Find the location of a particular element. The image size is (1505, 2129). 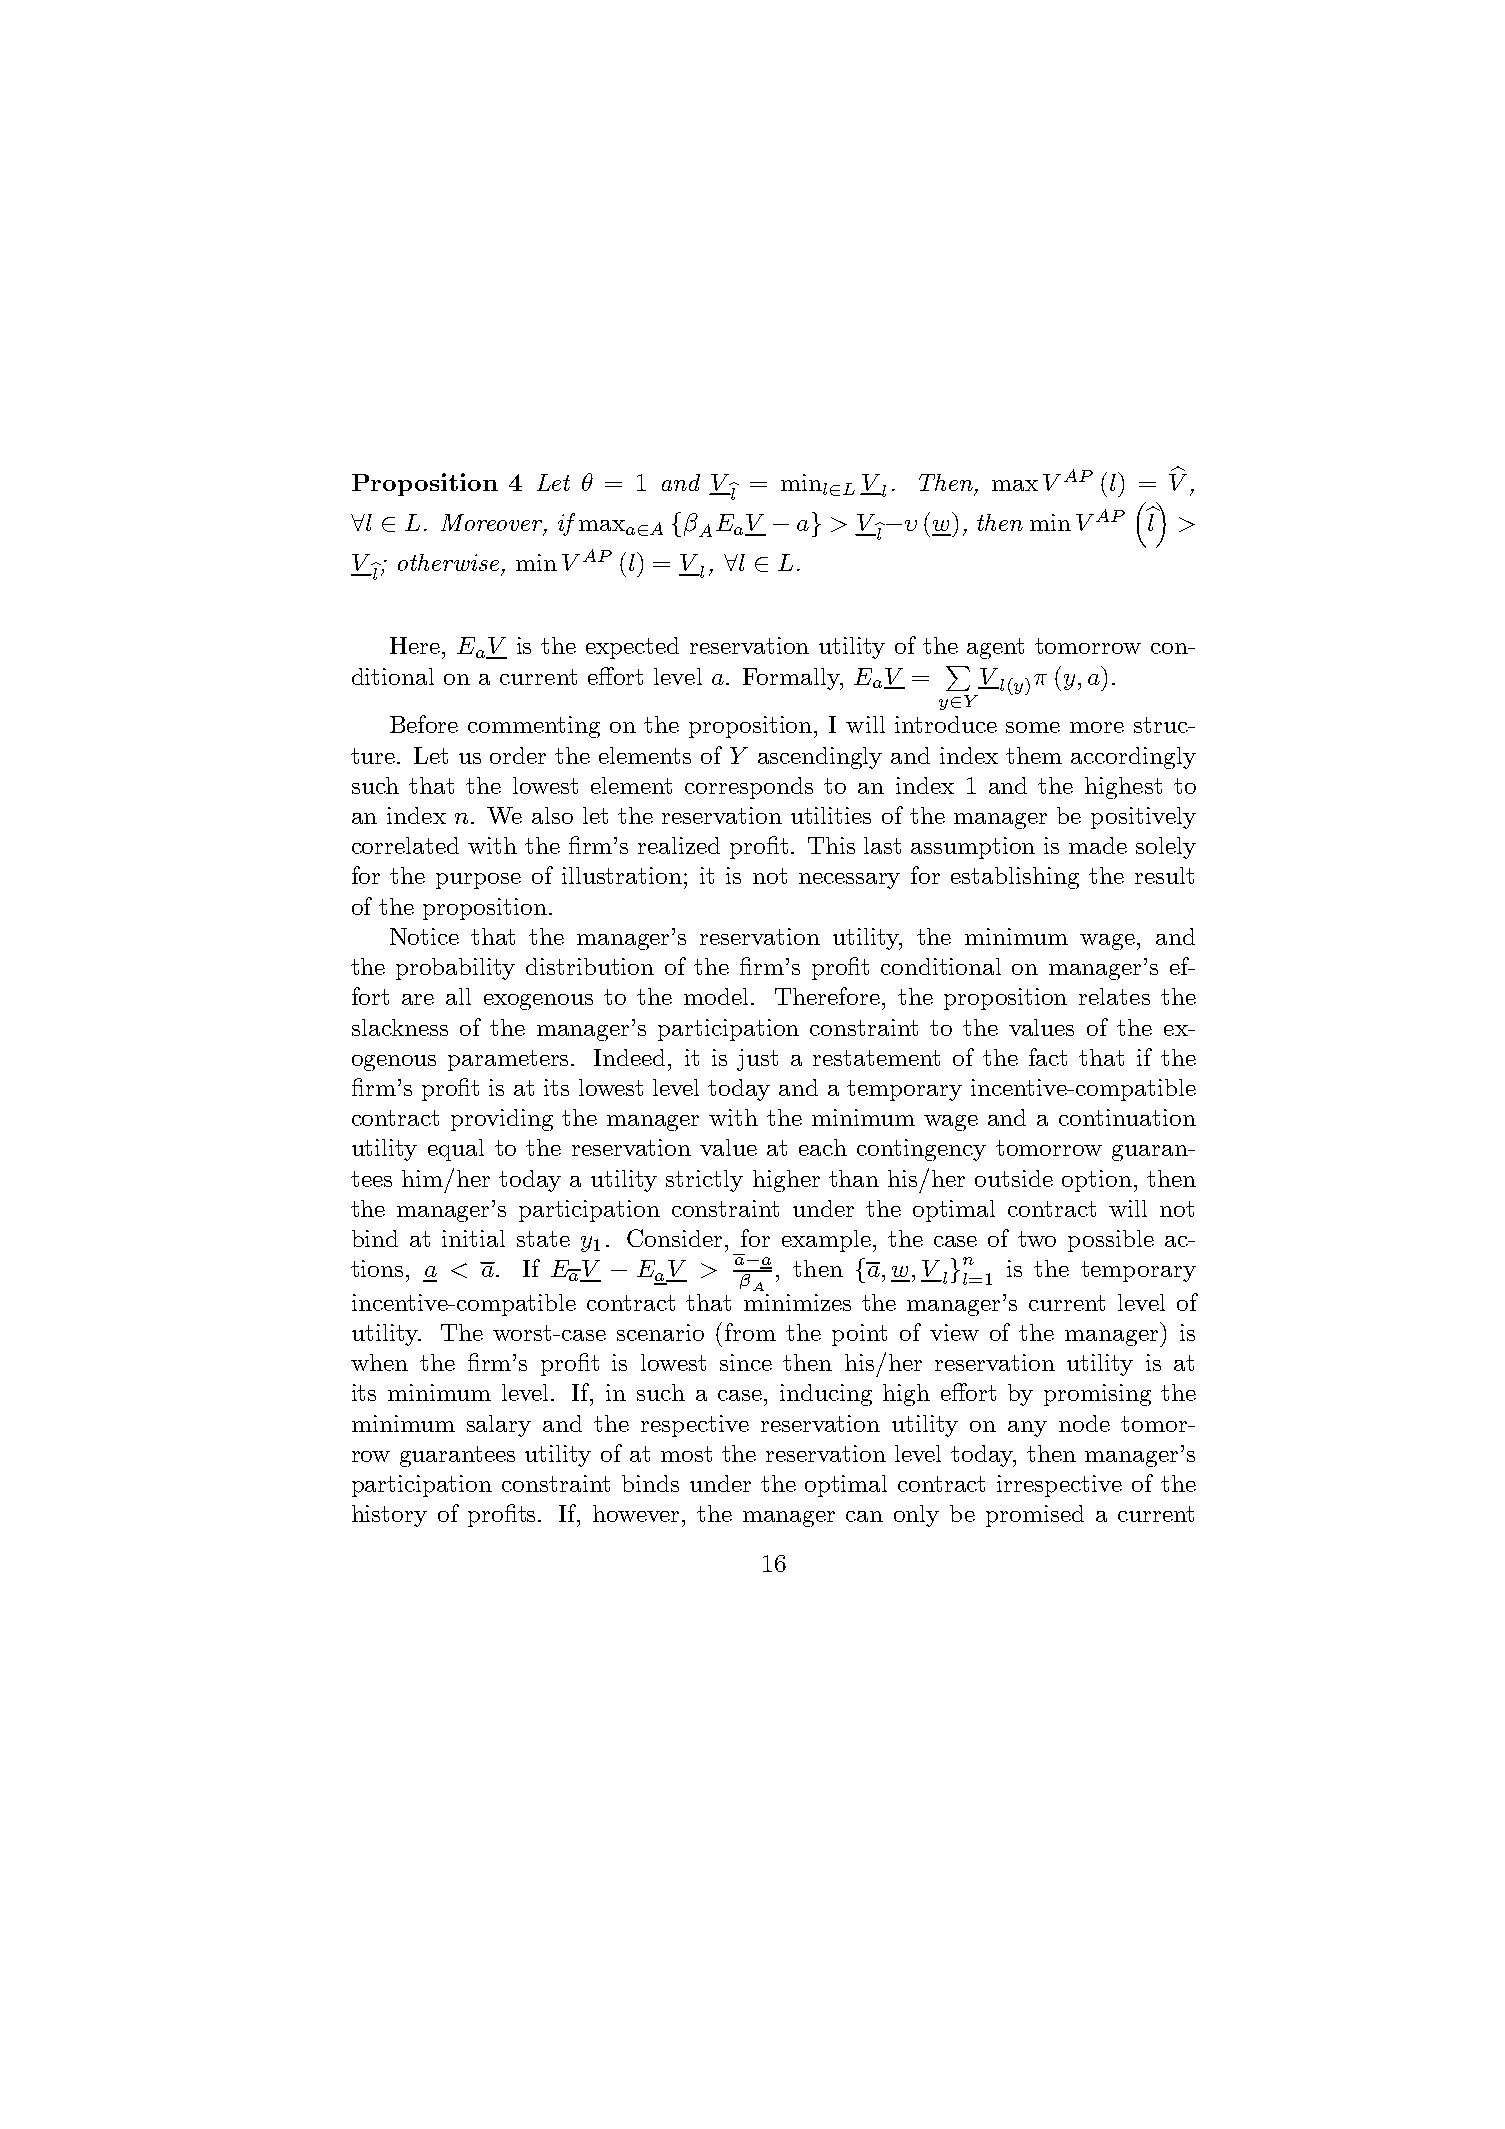

probability is located at coordinates (455, 969).
